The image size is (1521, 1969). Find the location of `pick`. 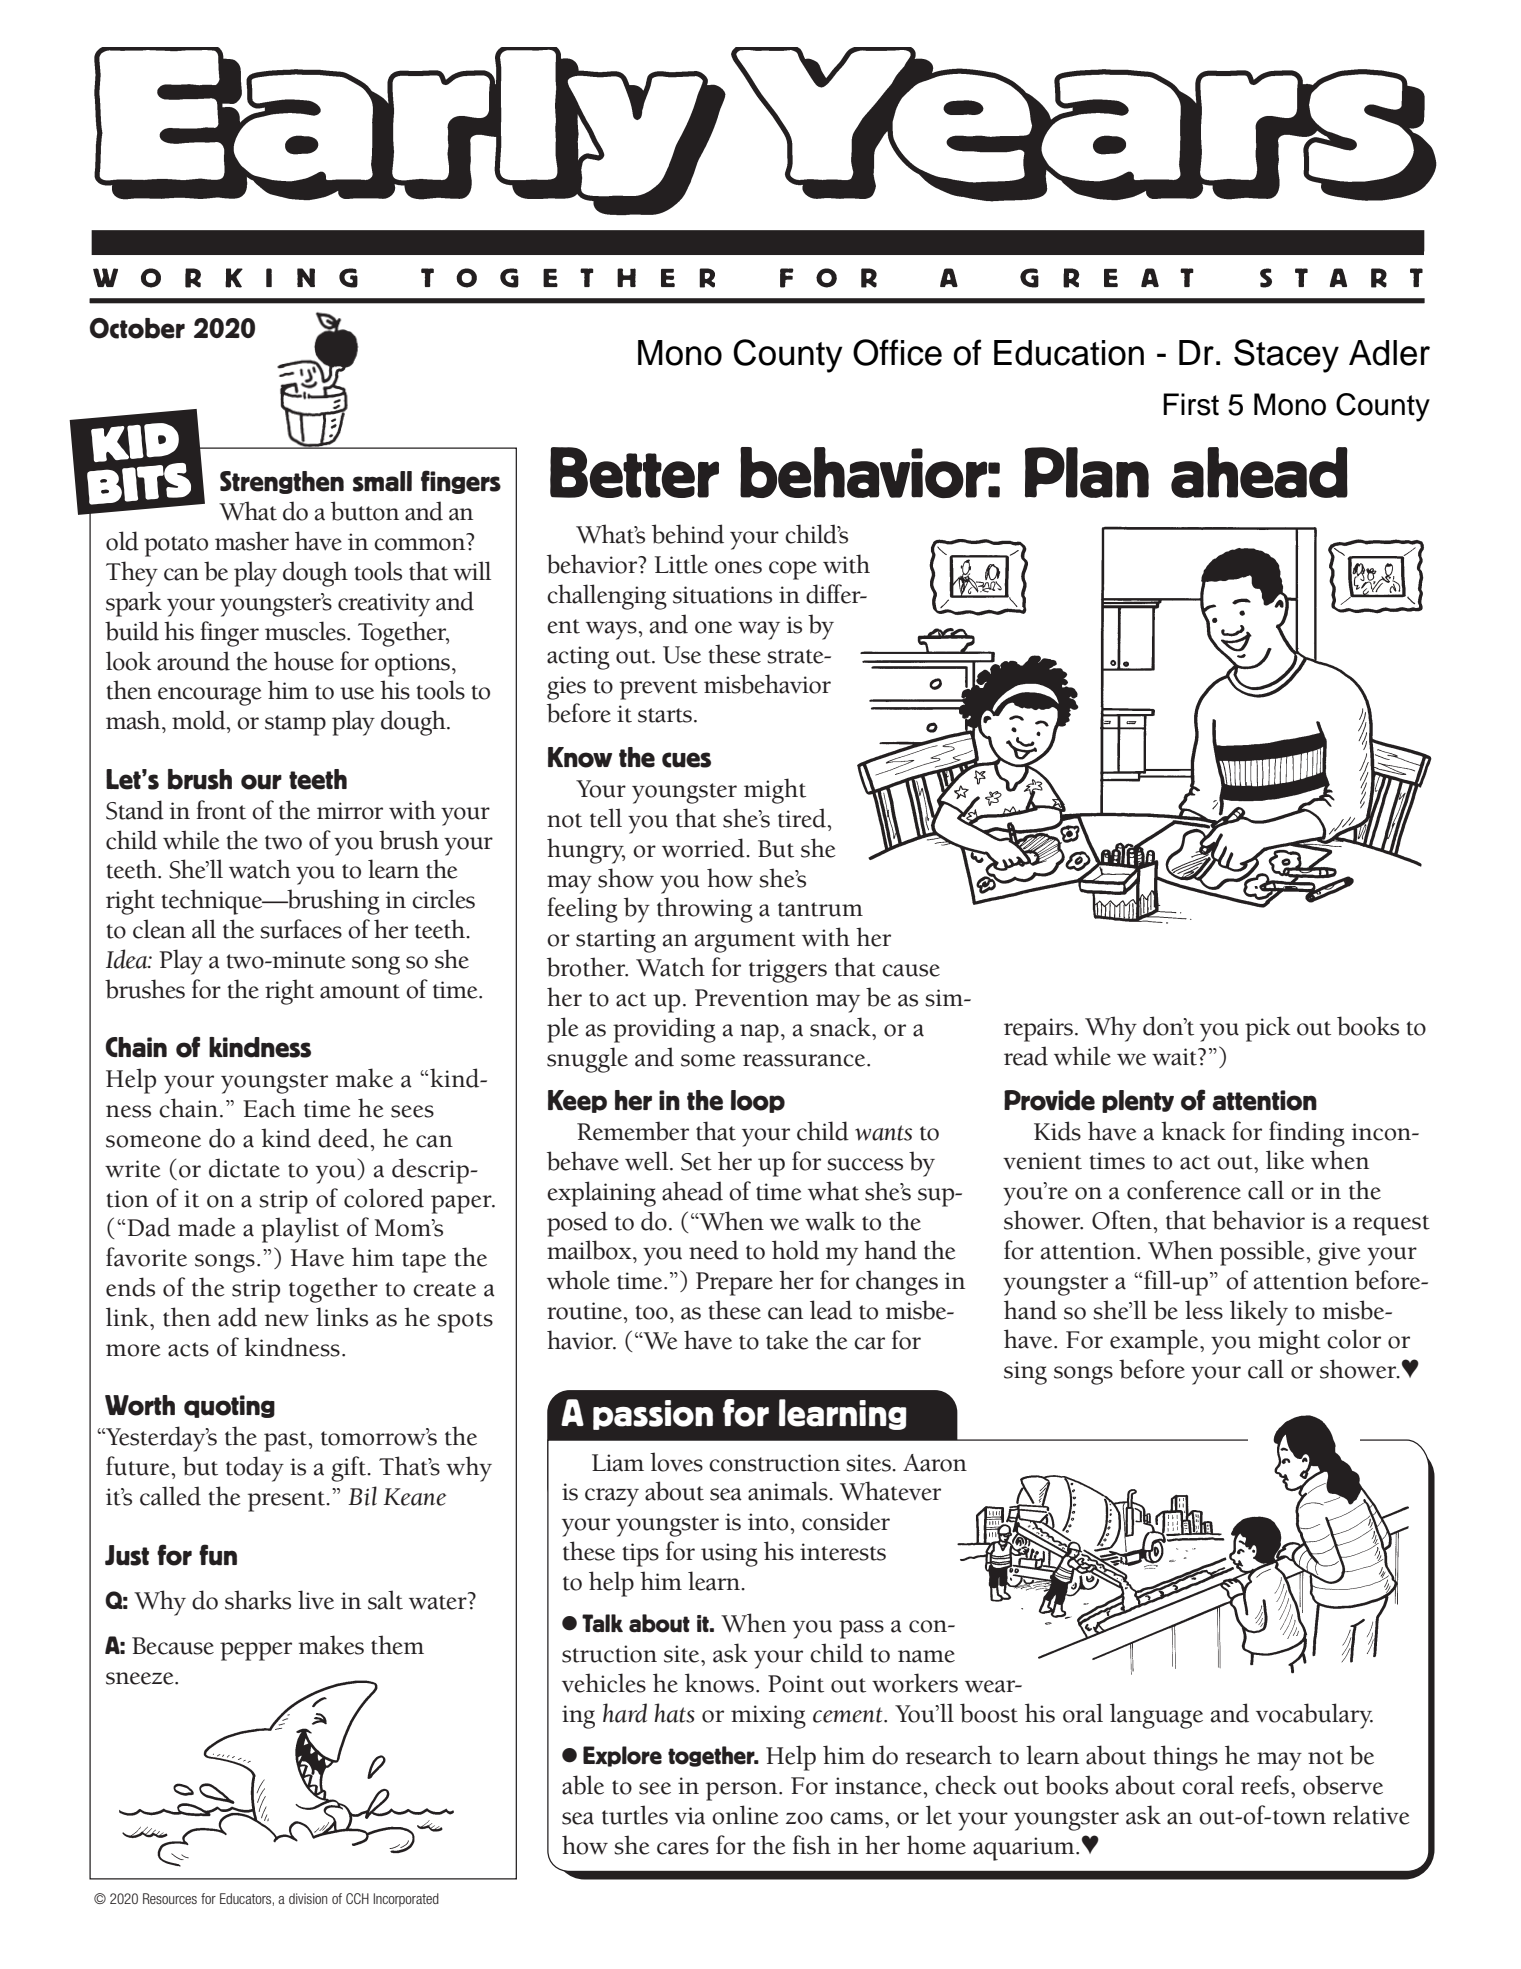

pick is located at coordinates (1268, 1029).
